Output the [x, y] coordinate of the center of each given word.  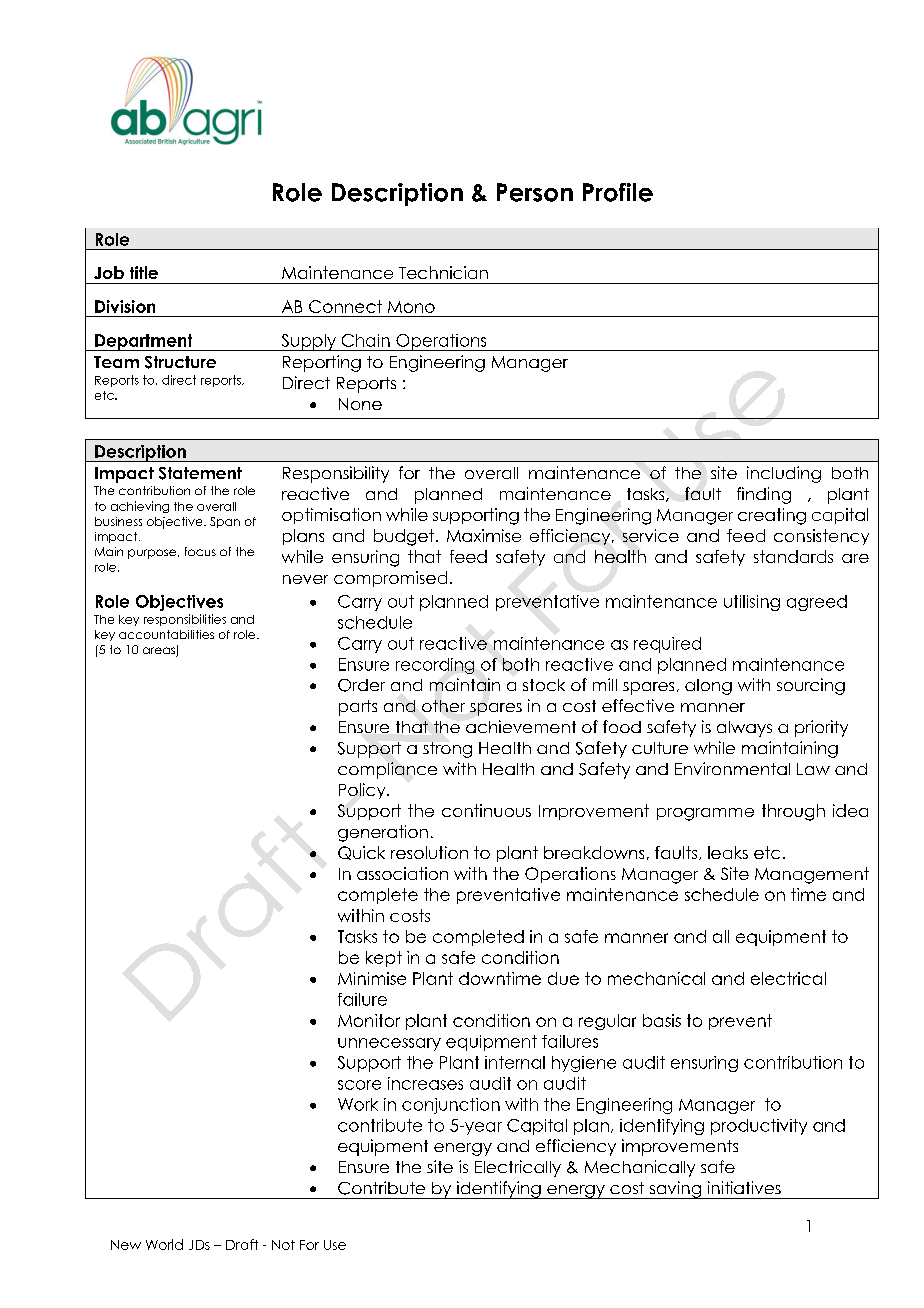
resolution [429, 852]
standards [793, 556]
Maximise [484, 535]
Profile [618, 192]
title [144, 272]
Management [812, 875]
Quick [361, 853]
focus [200, 551]
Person [535, 192]
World [164, 1244]
